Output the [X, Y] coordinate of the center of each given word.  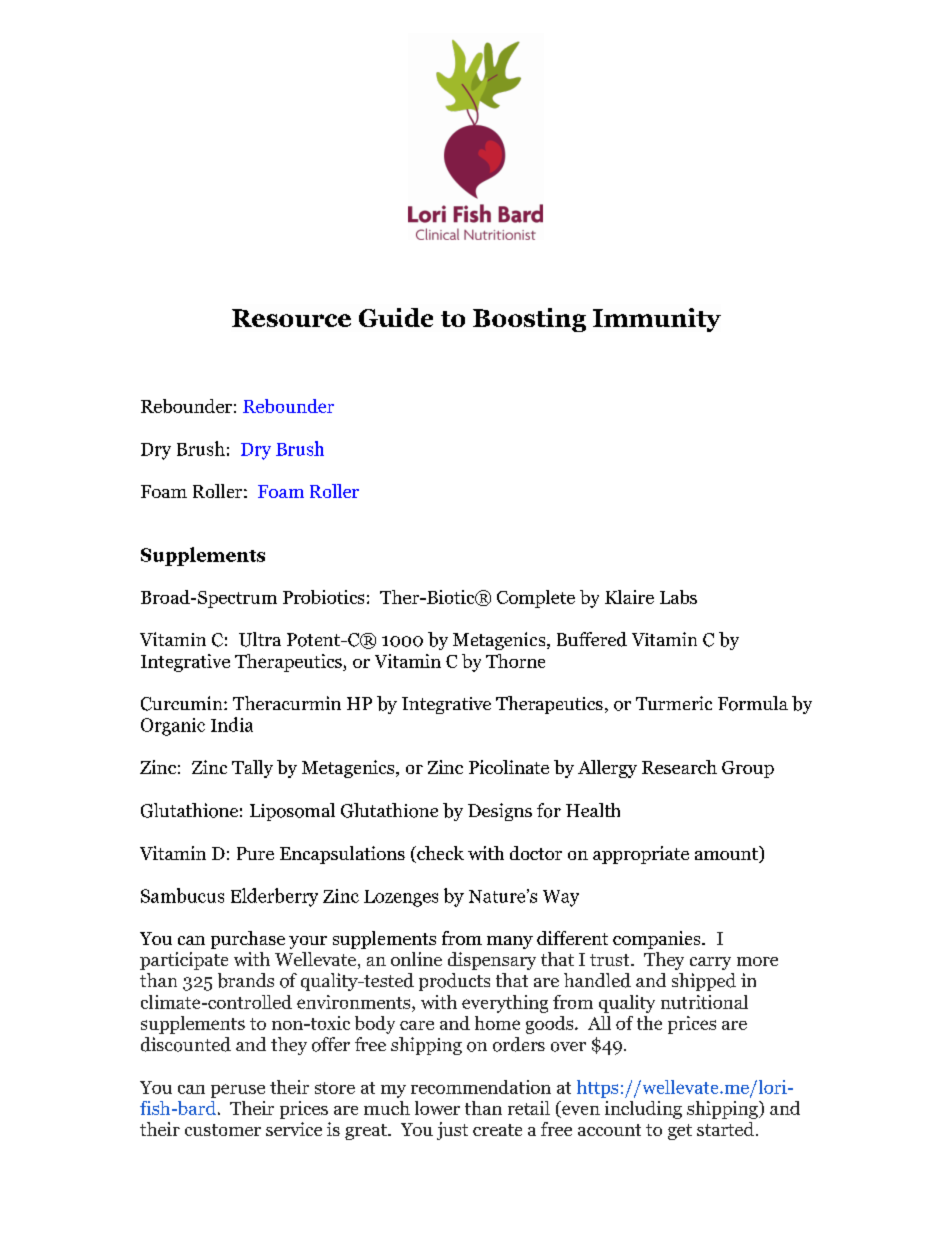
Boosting [529, 320]
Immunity [657, 320]
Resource [291, 318]
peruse [238, 1091]
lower [437, 1108]
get [680, 1132]
